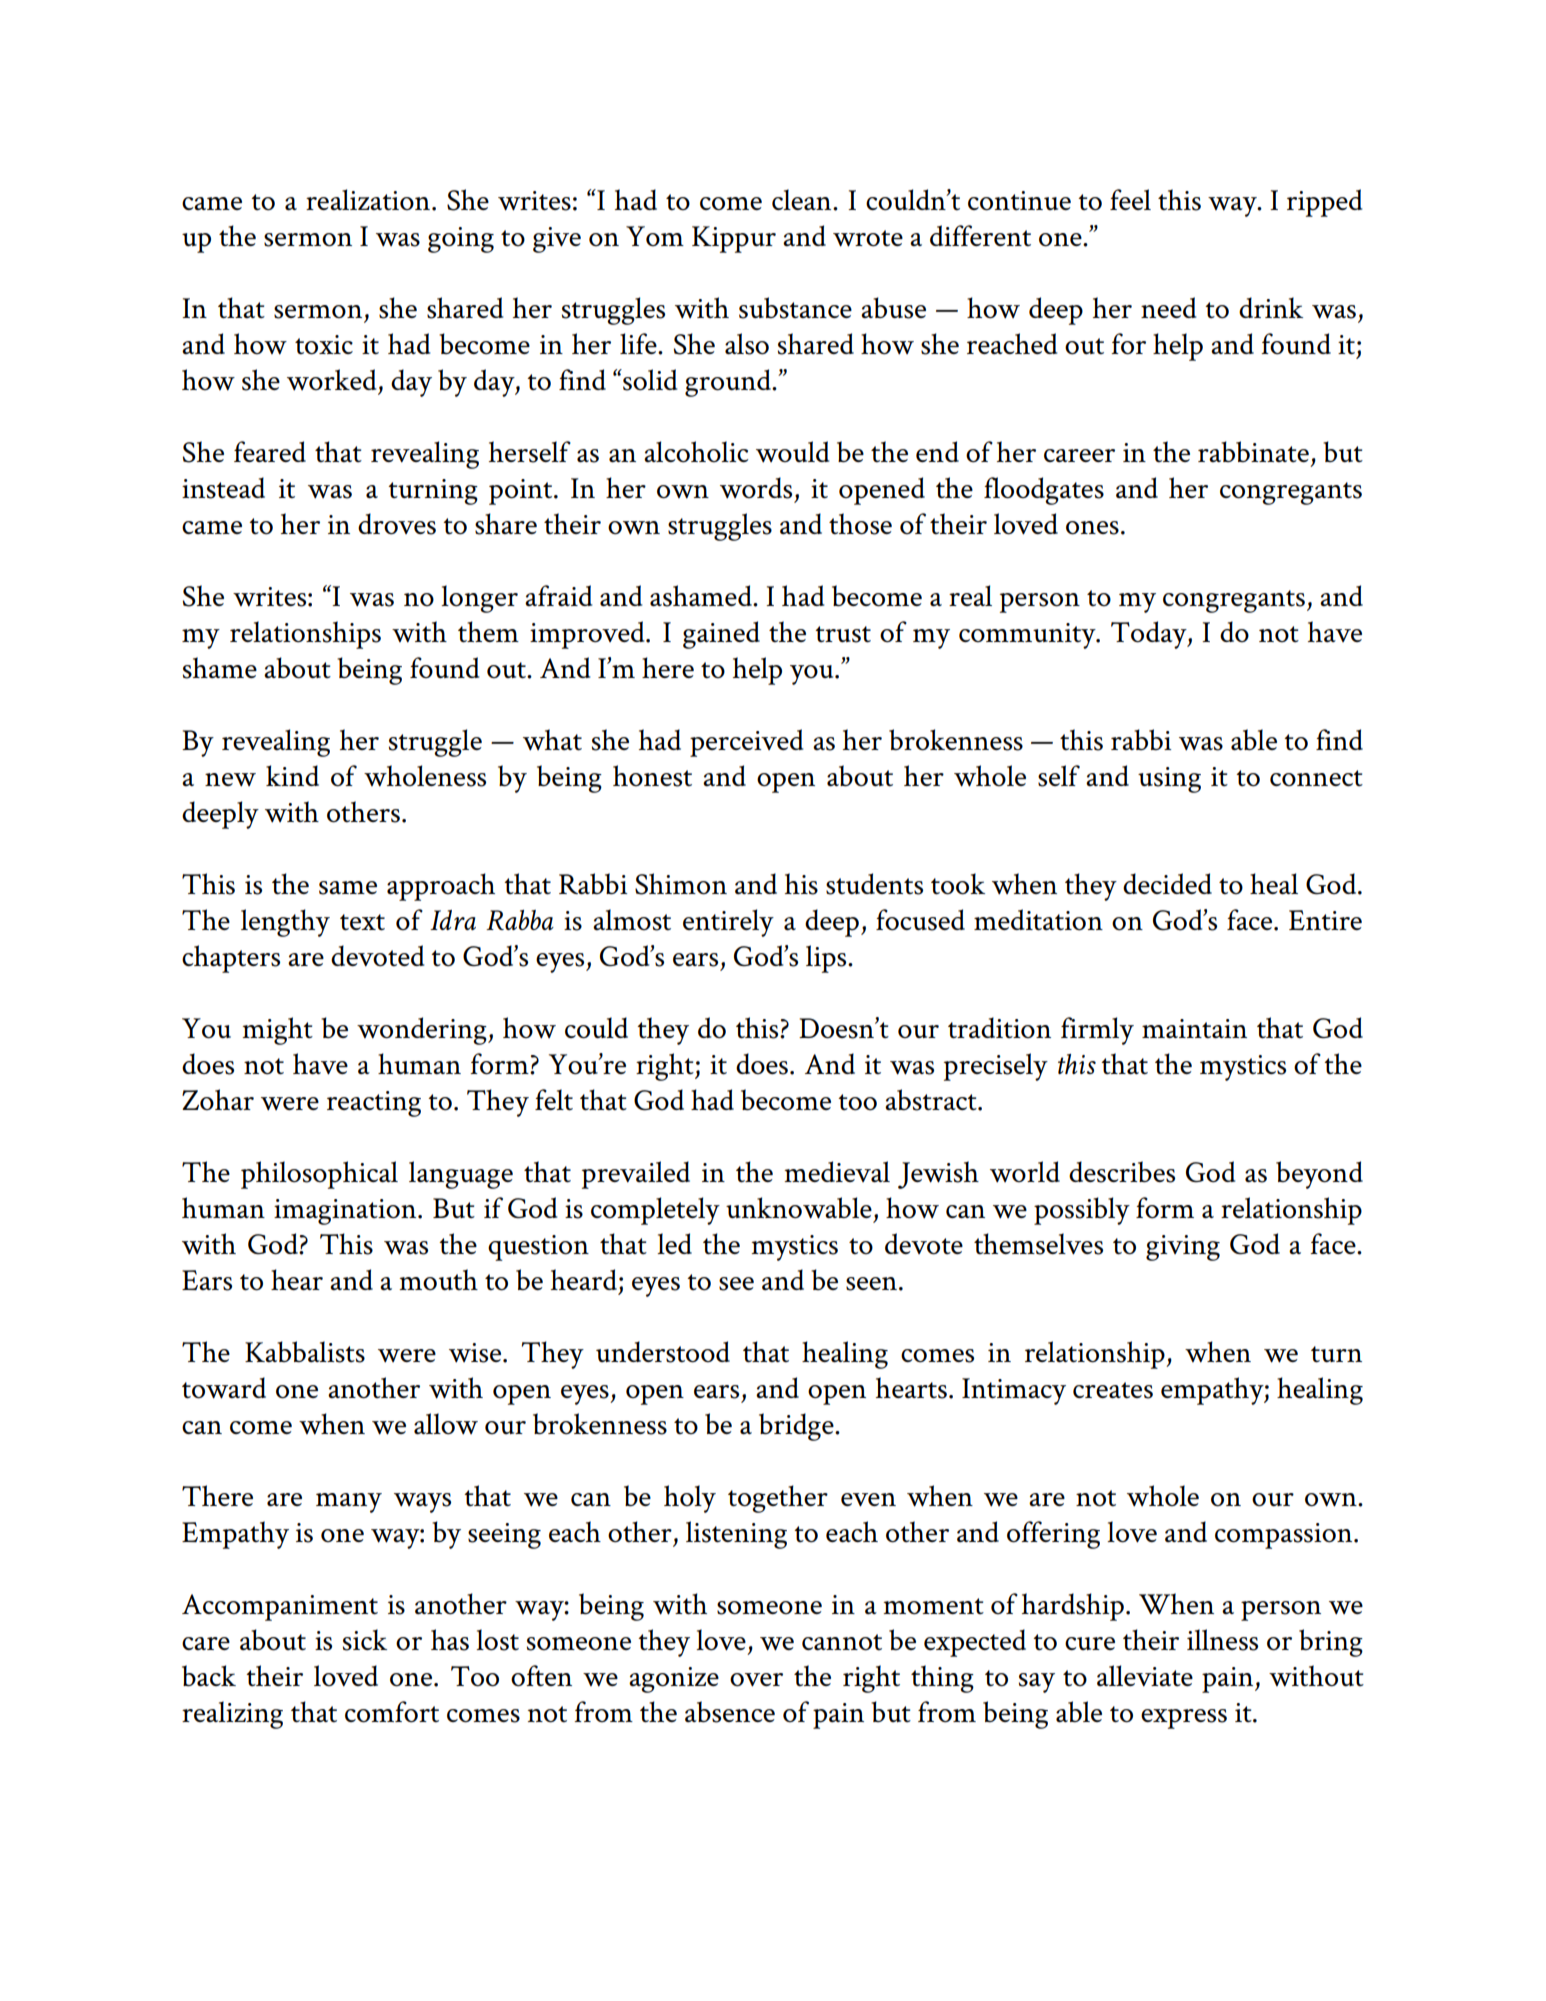  Describe the element at coordinates (397, 524) in the screenshot. I see `droves` at that location.
